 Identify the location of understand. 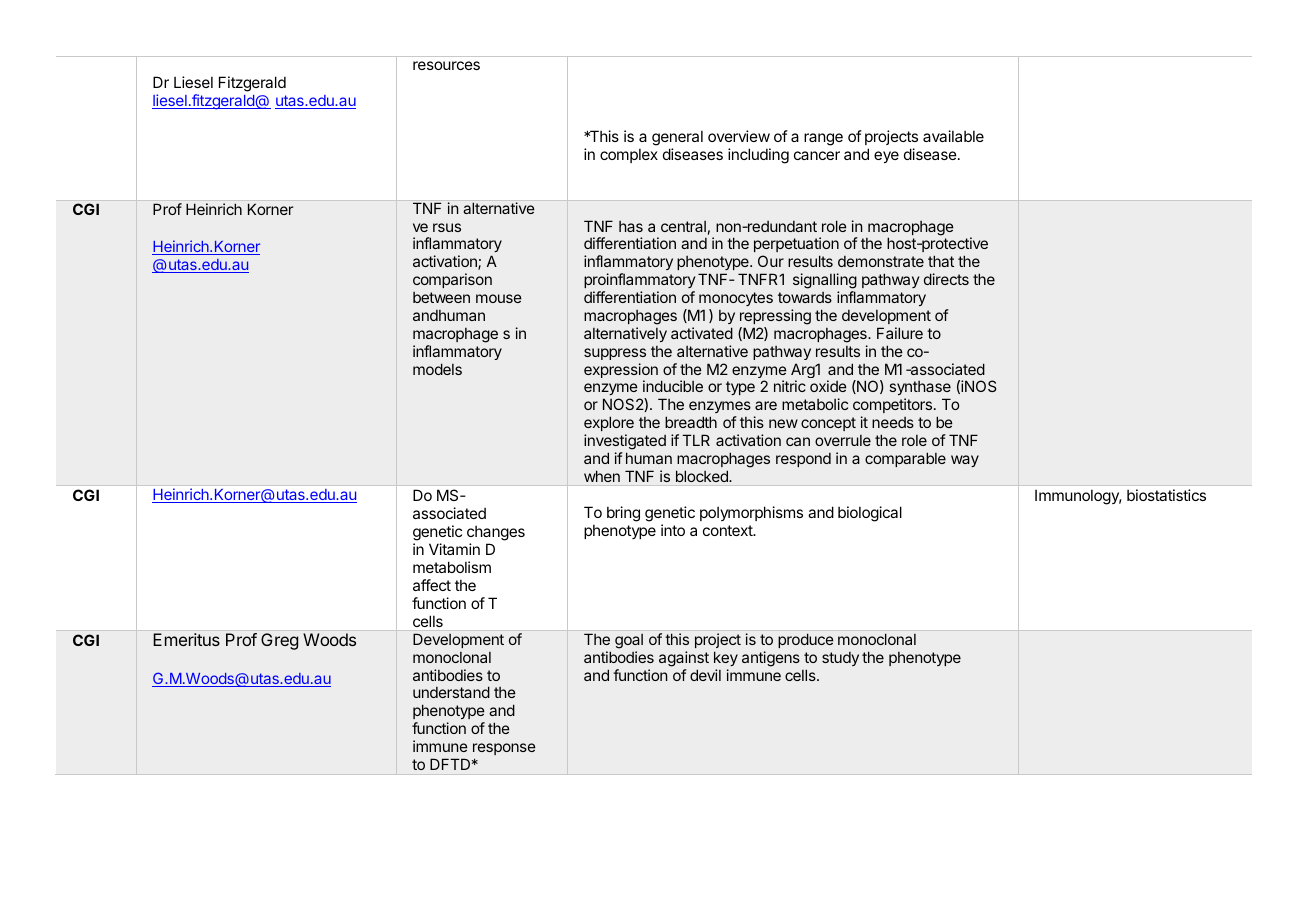
(451, 692).
